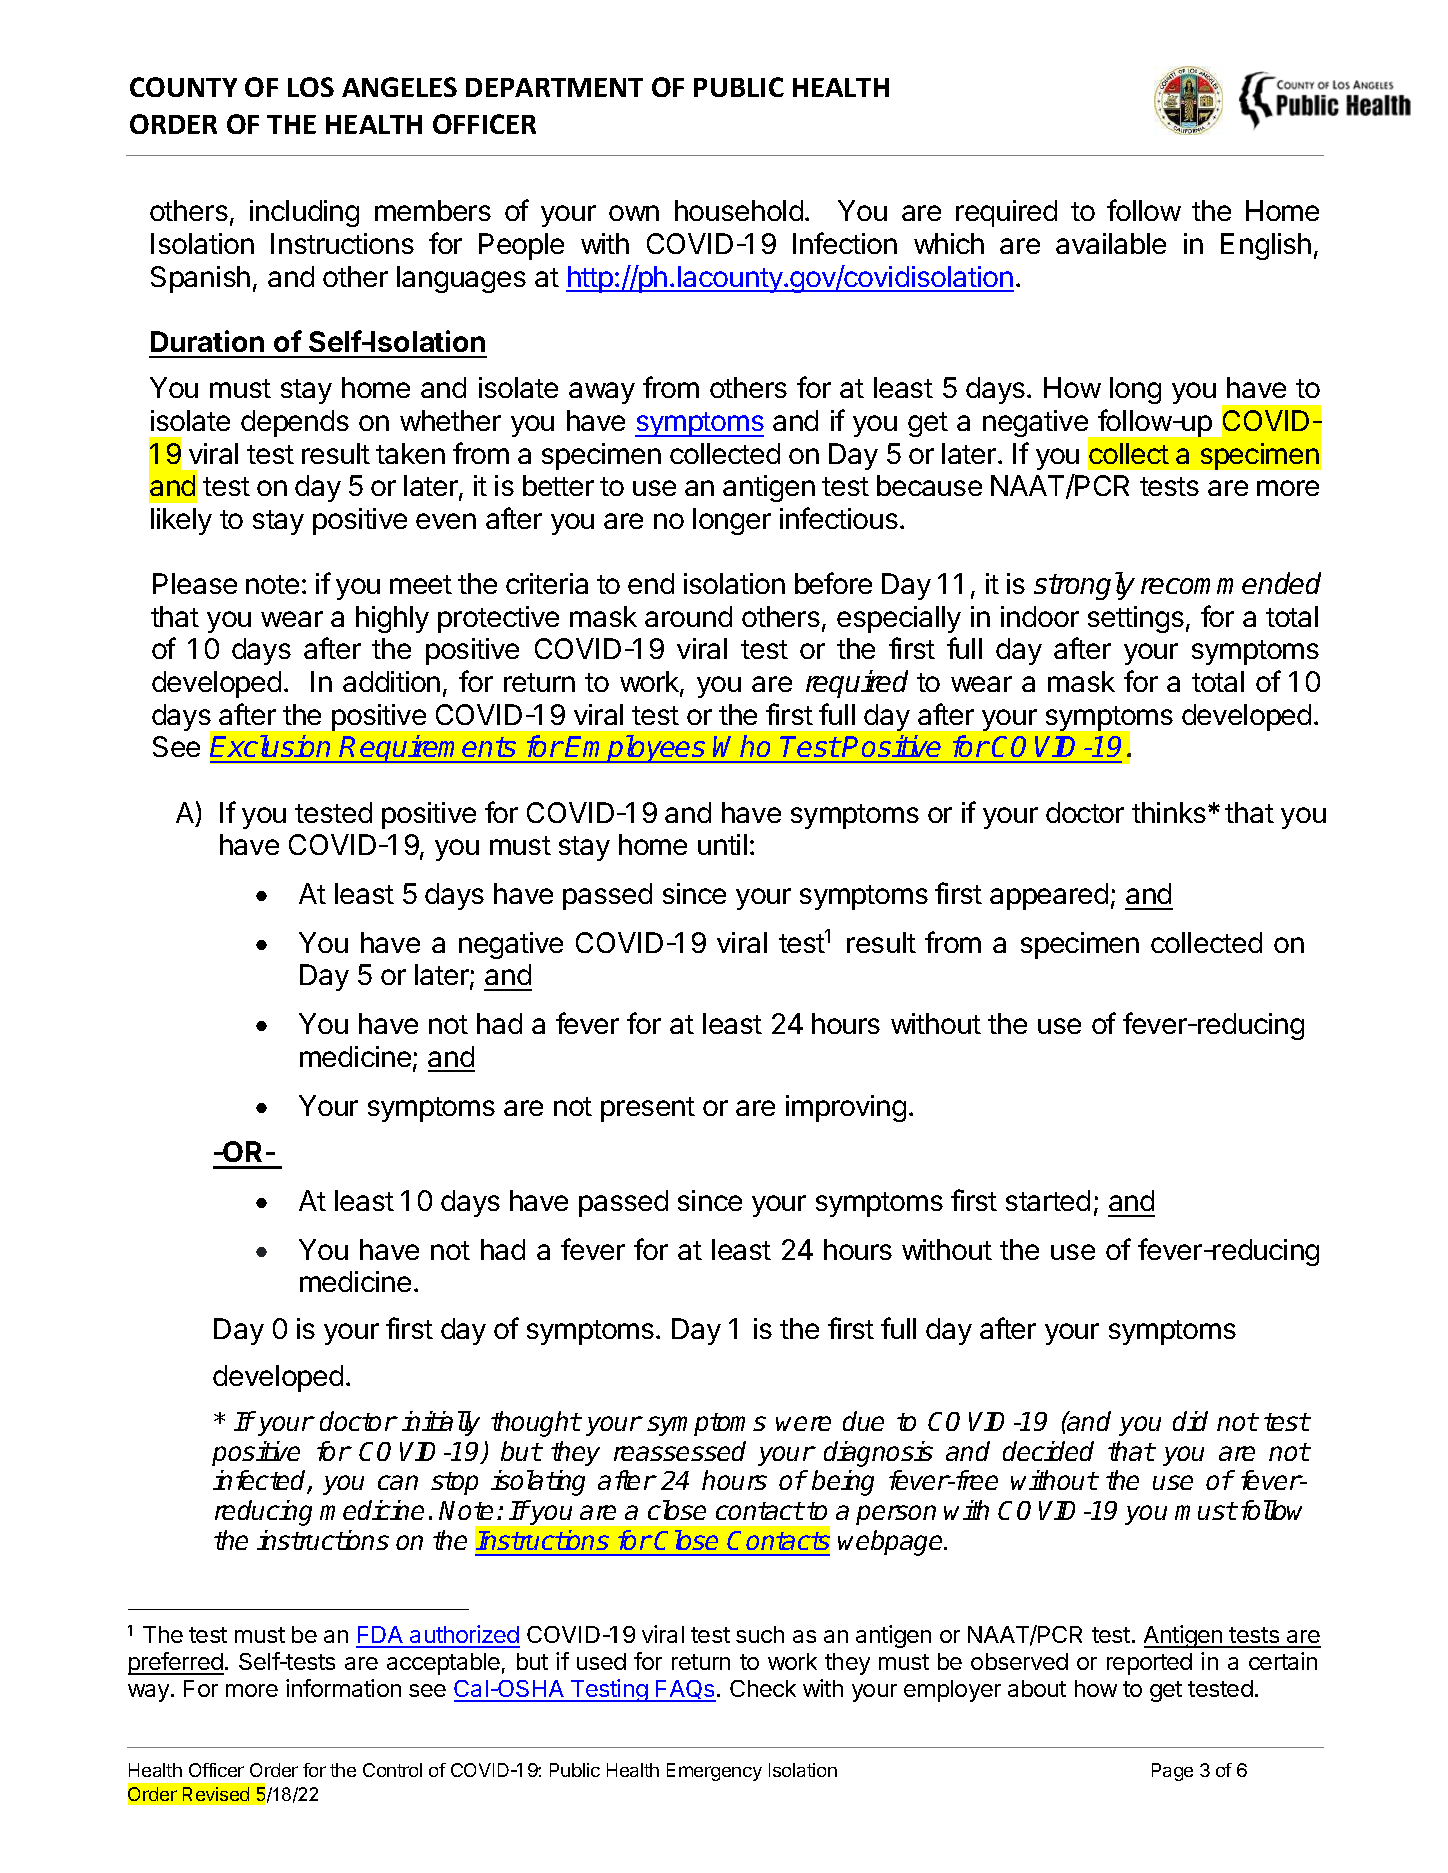  What do you see at coordinates (1048, 1200) in the document?
I see `started` at bounding box center [1048, 1200].
